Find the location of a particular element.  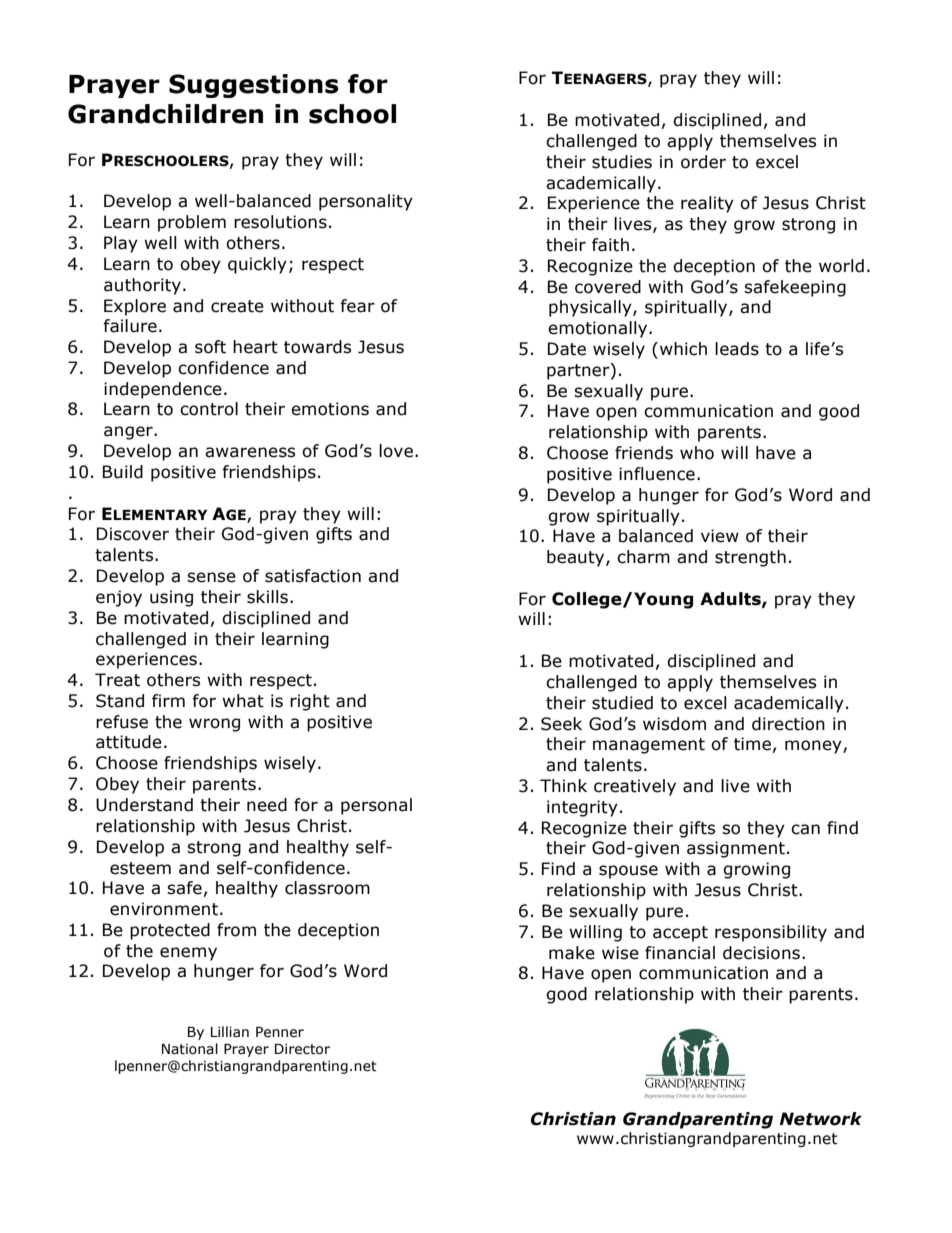

using is located at coordinates (171, 598).
